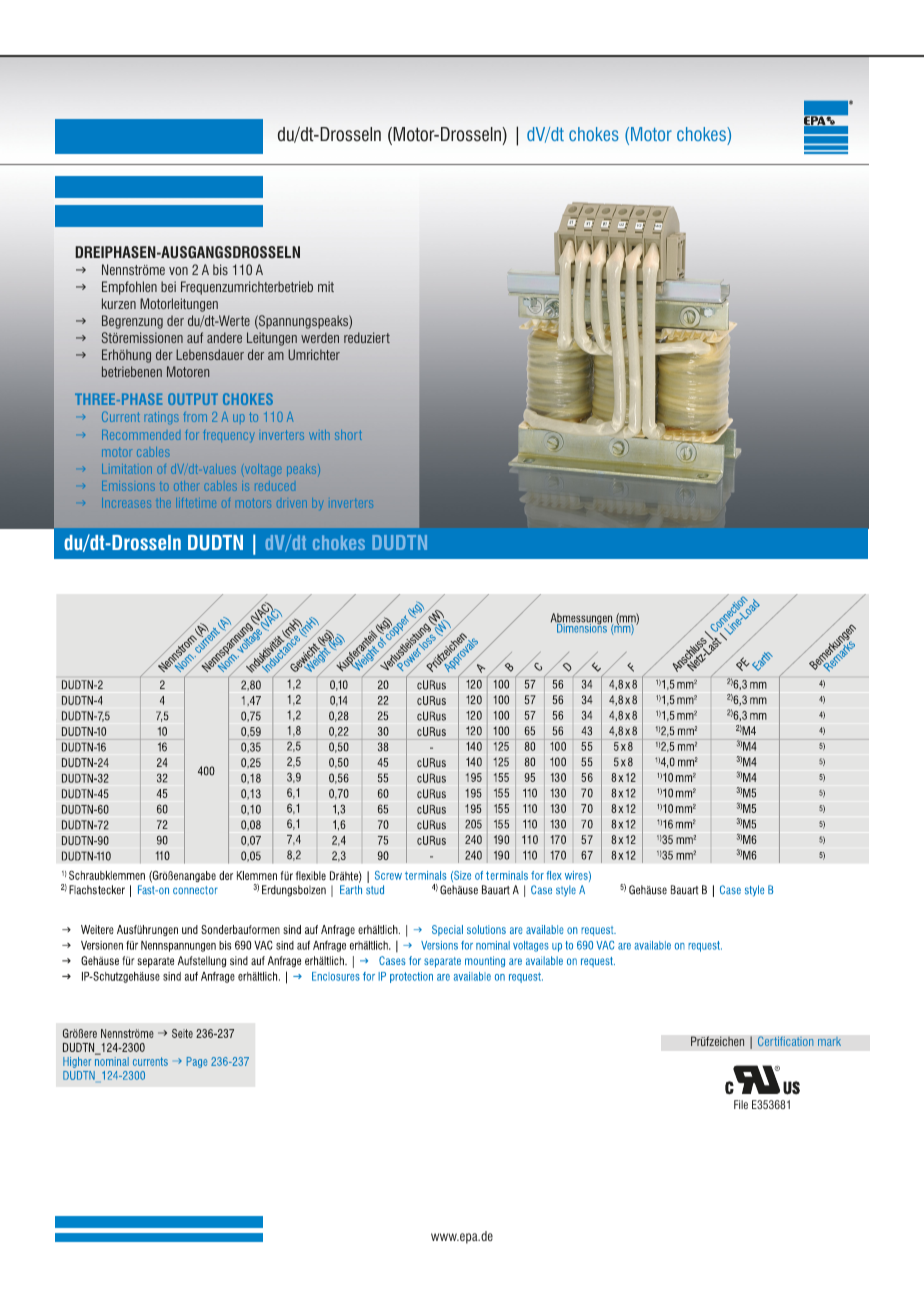  Describe the element at coordinates (168, 286) in the screenshot. I see `bei` at that location.
